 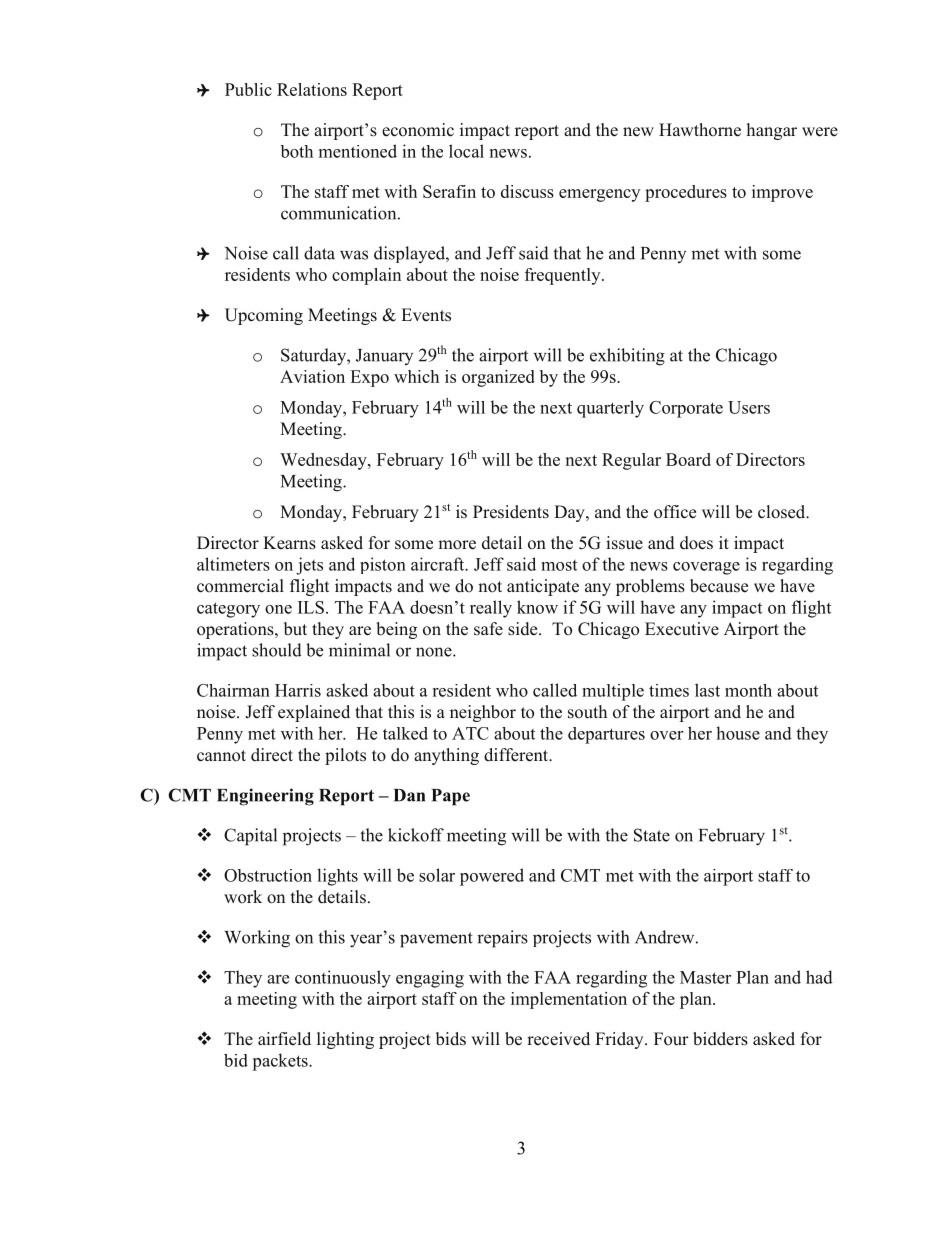 I want to click on Users, so click(x=749, y=407).
